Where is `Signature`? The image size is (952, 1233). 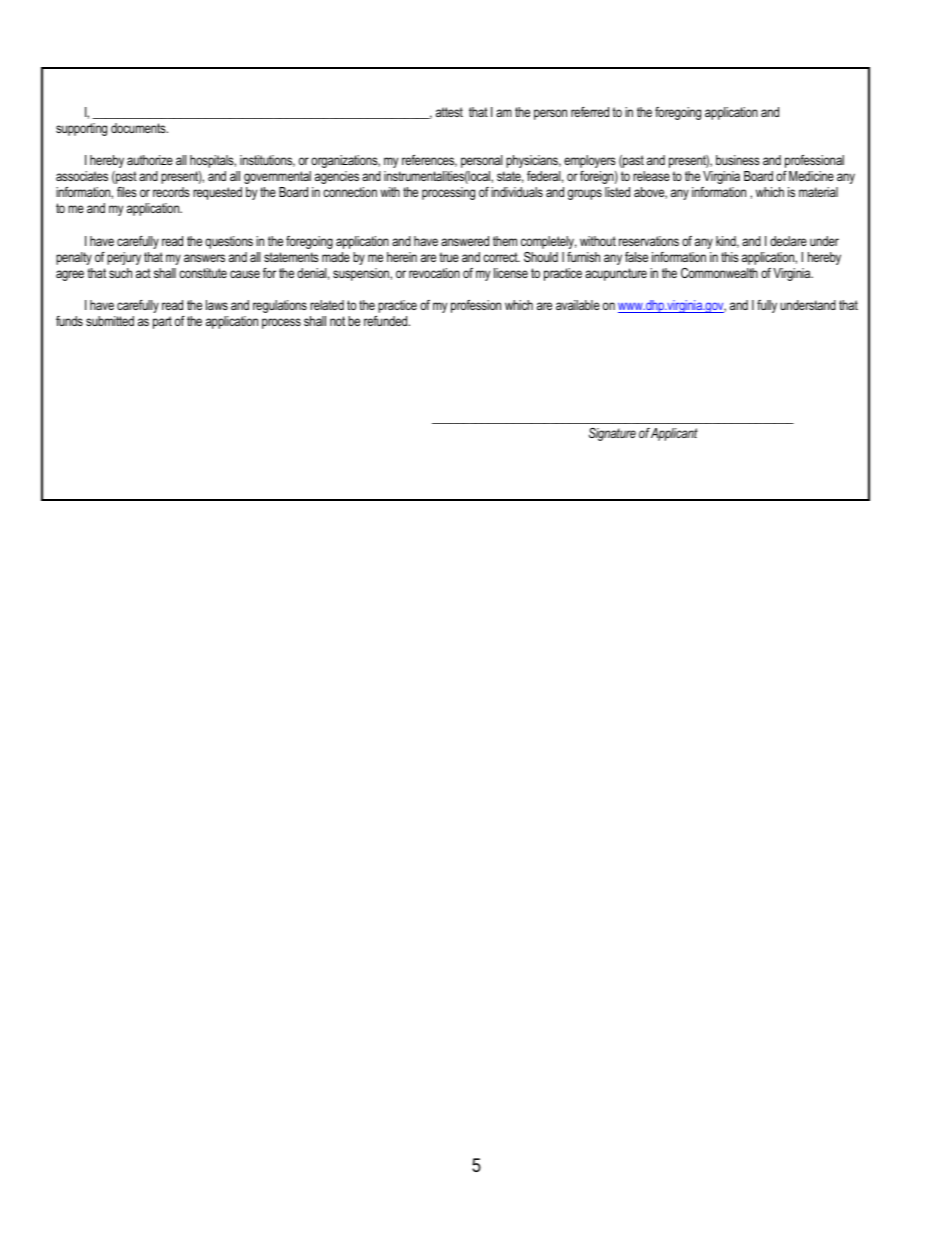
Signature is located at coordinates (612, 434).
